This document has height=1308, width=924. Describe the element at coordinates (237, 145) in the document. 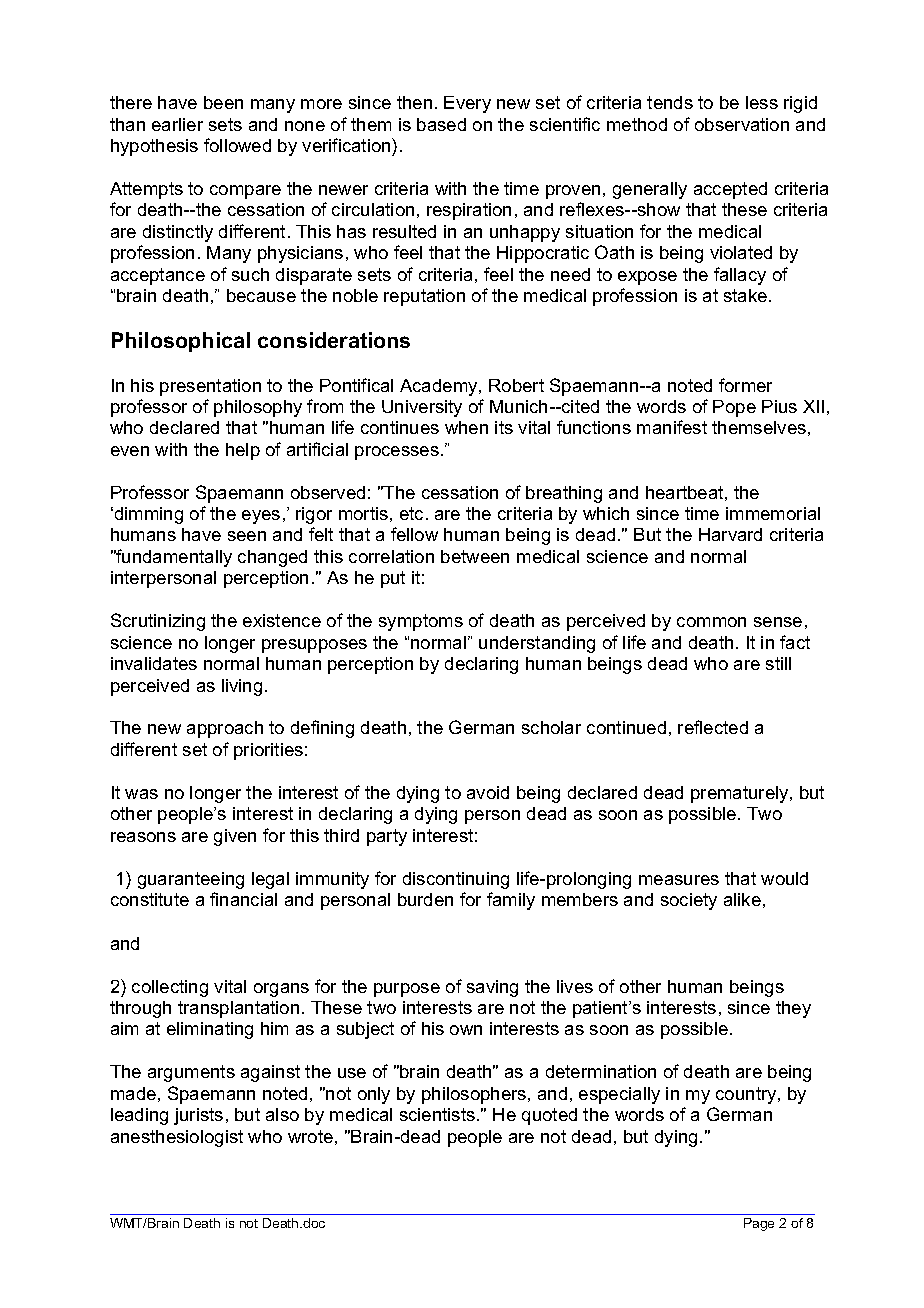

I see `followed` at that location.
